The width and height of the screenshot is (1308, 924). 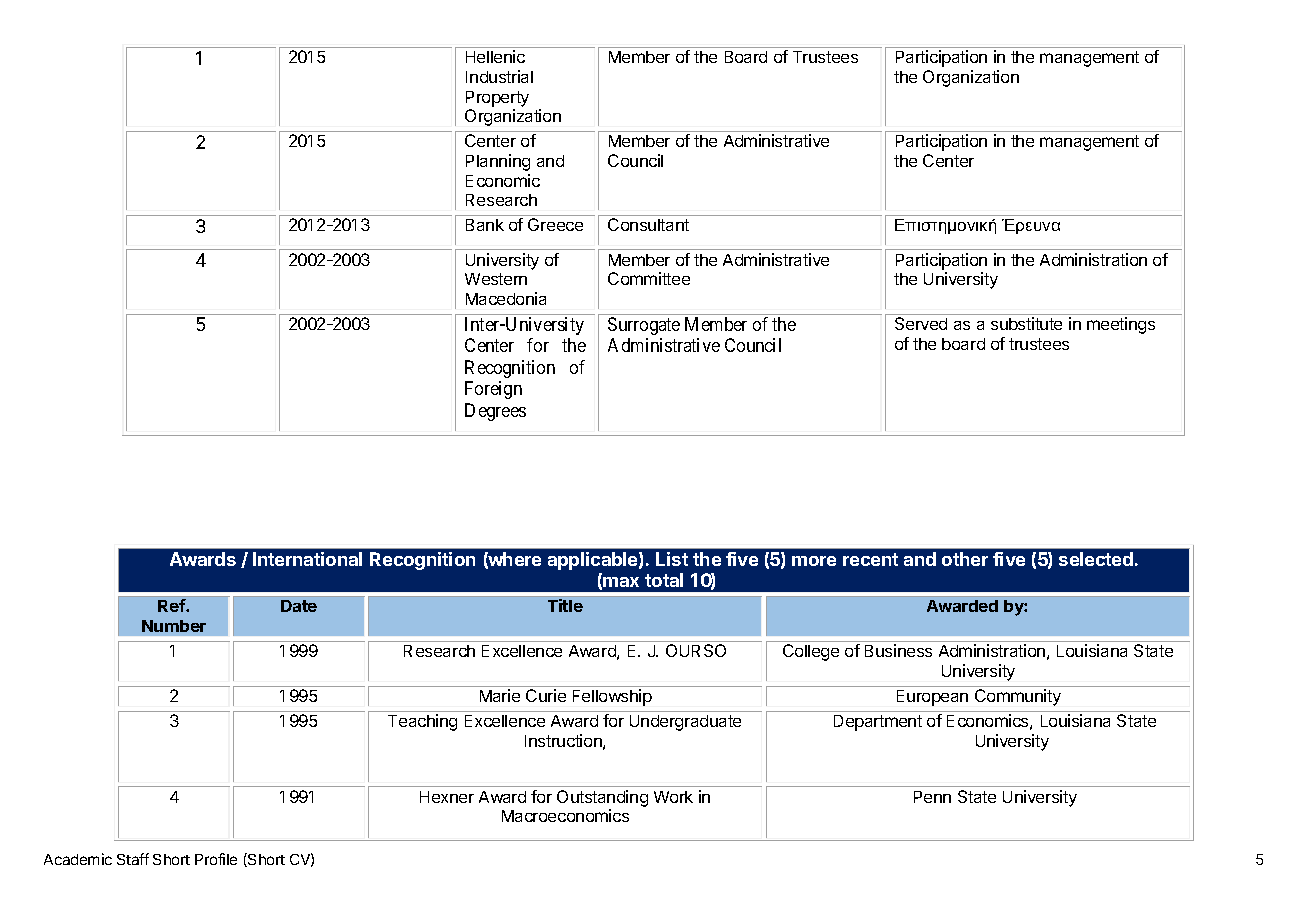 What do you see at coordinates (499, 76) in the screenshot?
I see `Industrial` at bounding box center [499, 76].
